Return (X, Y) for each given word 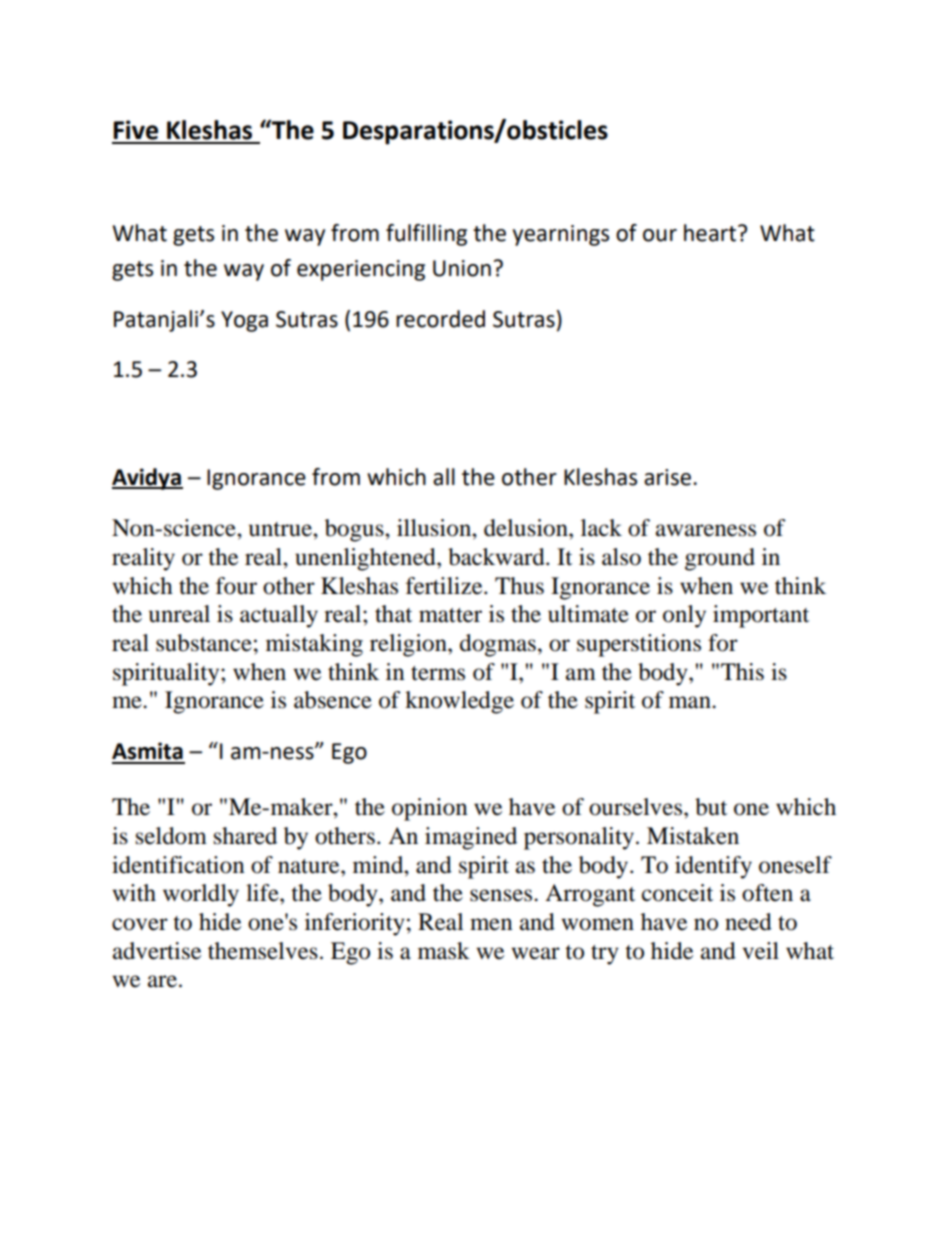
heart (711, 233)
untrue (281, 529)
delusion (527, 528)
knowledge (459, 702)
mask (444, 951)
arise (669, 477)
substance (204, 643)
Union (462, 268)
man (691, 702)
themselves (263, 951)
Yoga (244, 321)
